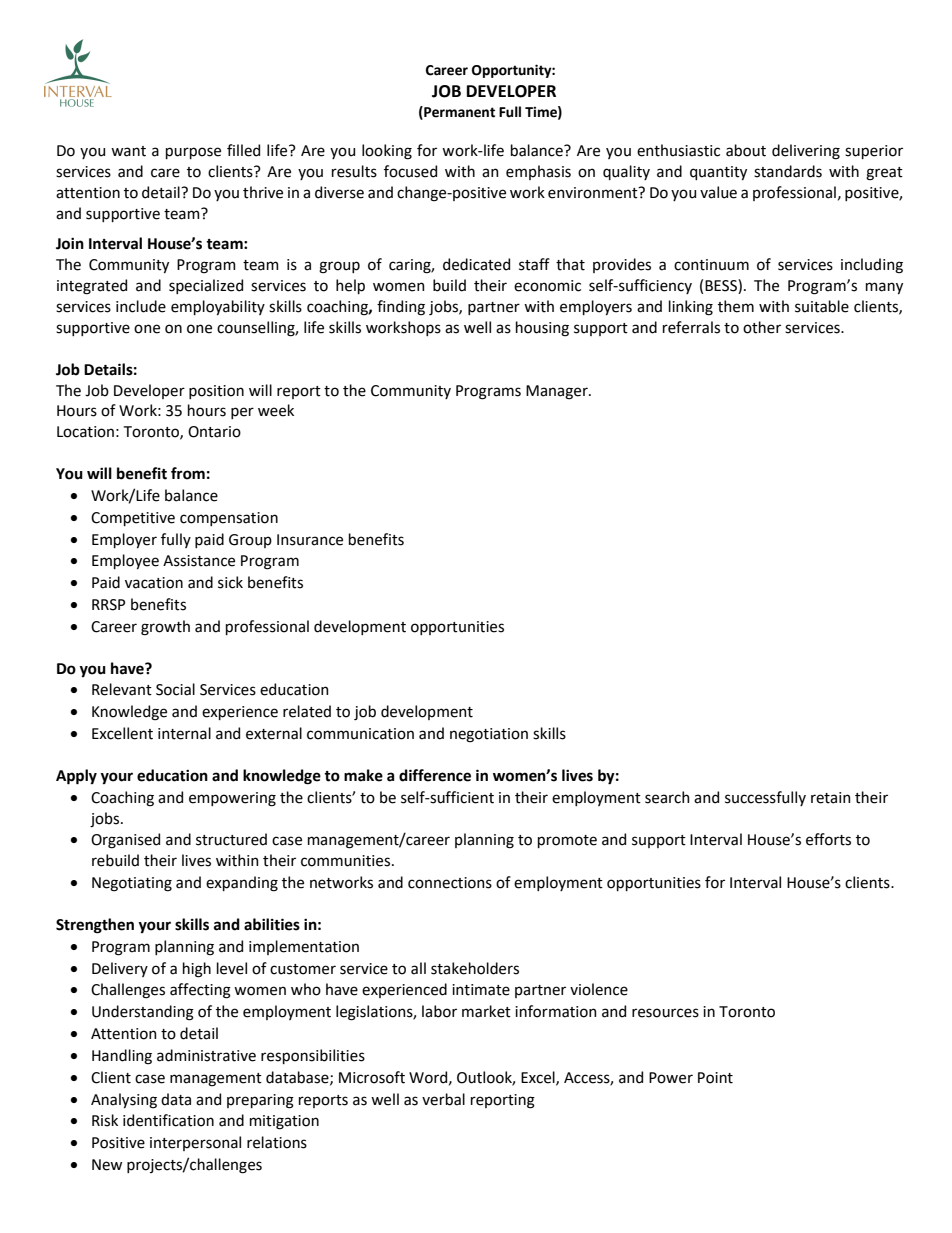  What do you see at coordinates (188, 473) in the image?
I see `from` at bounding box center [188, 473].
